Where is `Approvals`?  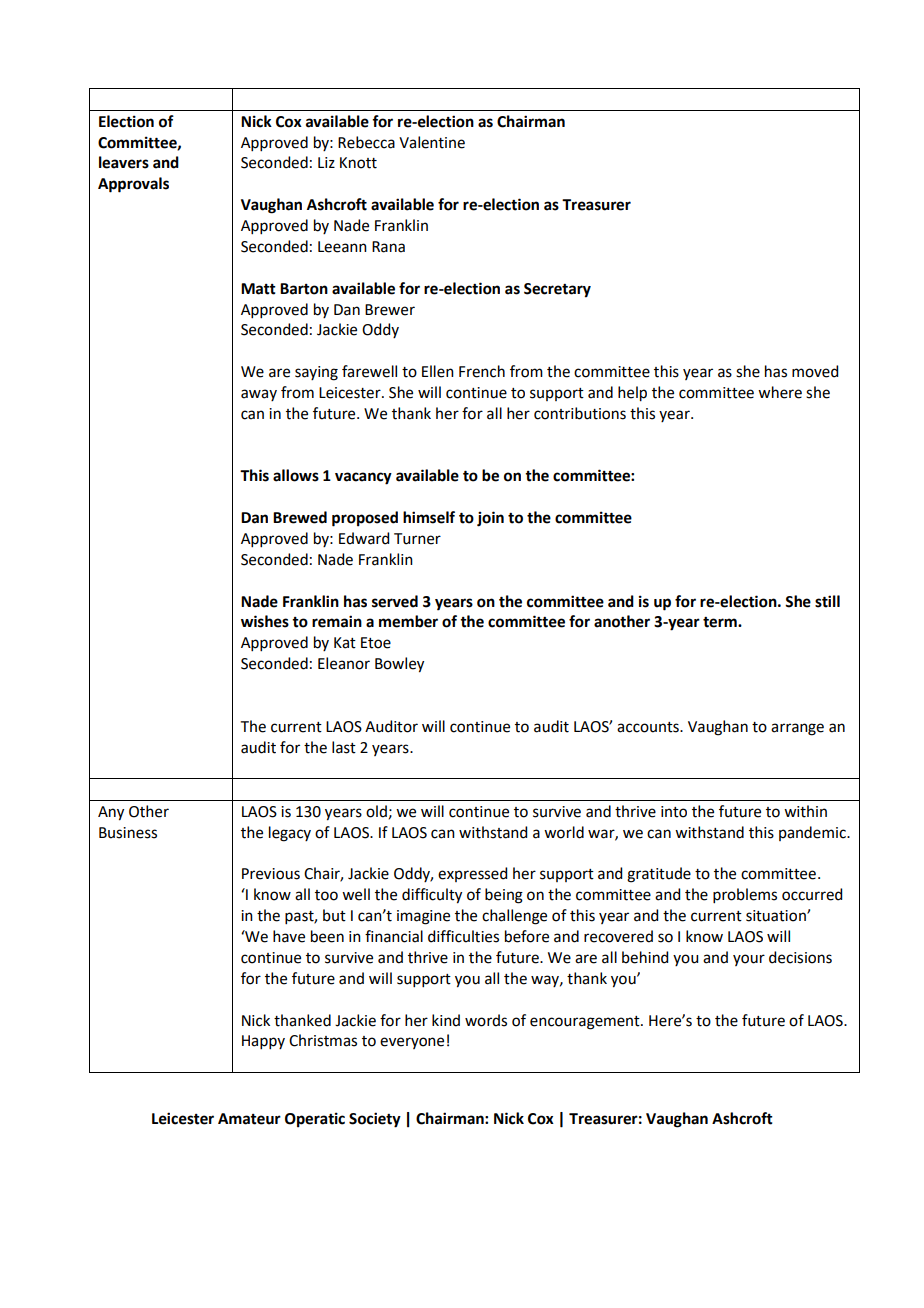 Approvals is located at coordinates (133, 185).
